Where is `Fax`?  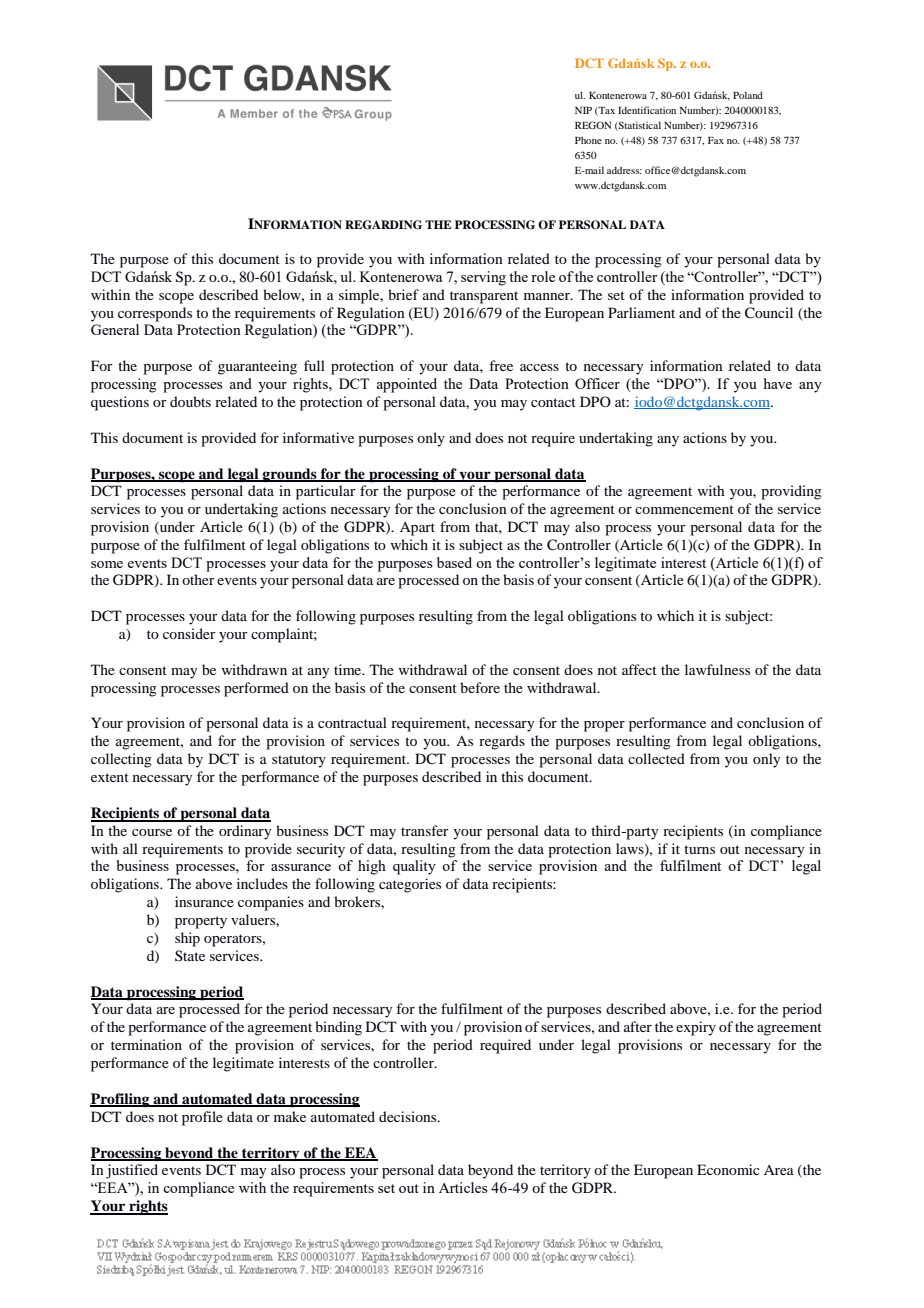 Fax is located at coordinates (716, 140).
